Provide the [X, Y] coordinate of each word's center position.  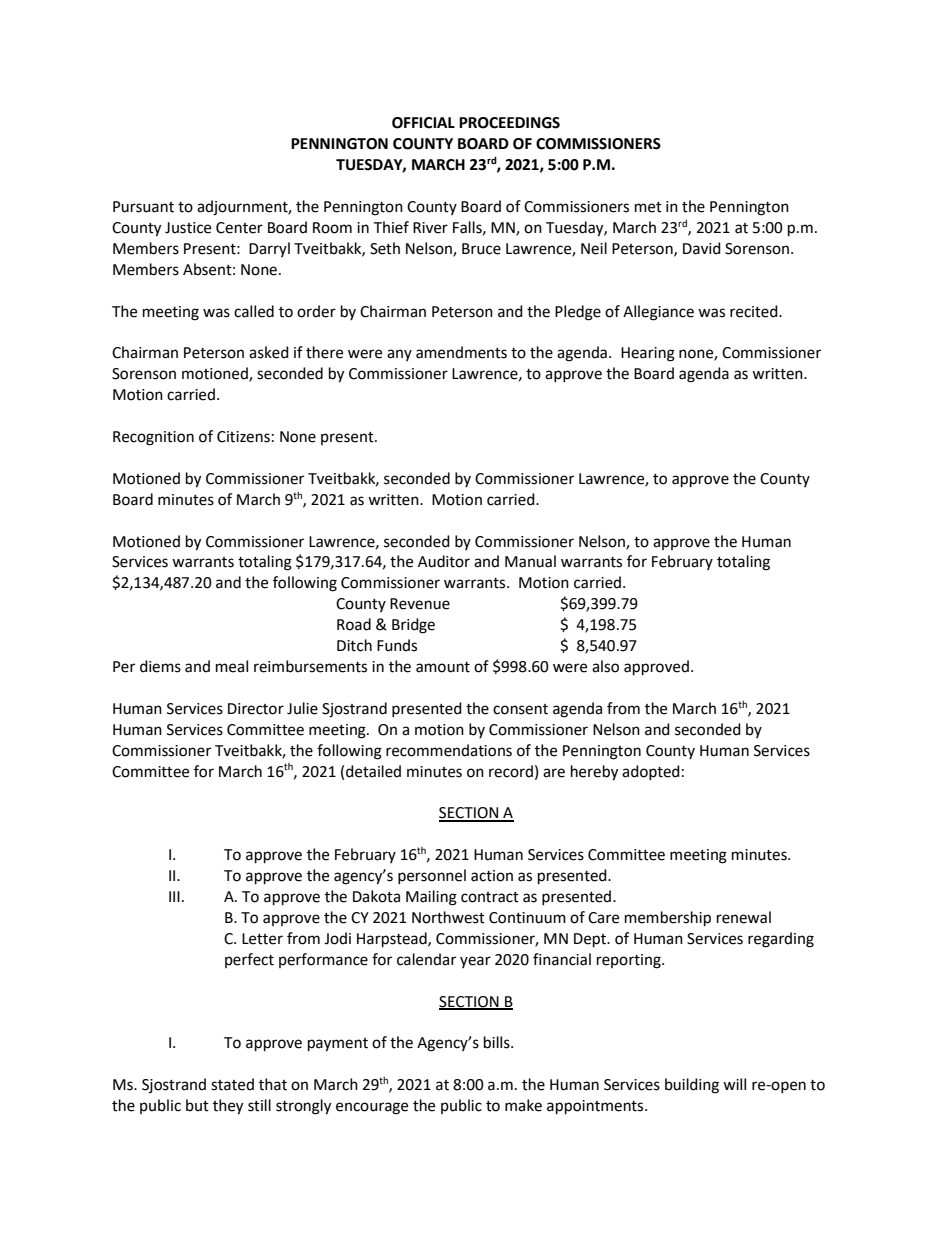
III [174, 896]
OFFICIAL [423, 123]
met [648, 207]
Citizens [243, 437]
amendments [461, 352]
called [254, 311]
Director [256, 709]
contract [490, 897]
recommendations [449, 750]
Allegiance [658, 313]
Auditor [444, 561]
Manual [530, 561]
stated [232, 1084]
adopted [651, 772]
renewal [744, 917]
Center [239, 228]
